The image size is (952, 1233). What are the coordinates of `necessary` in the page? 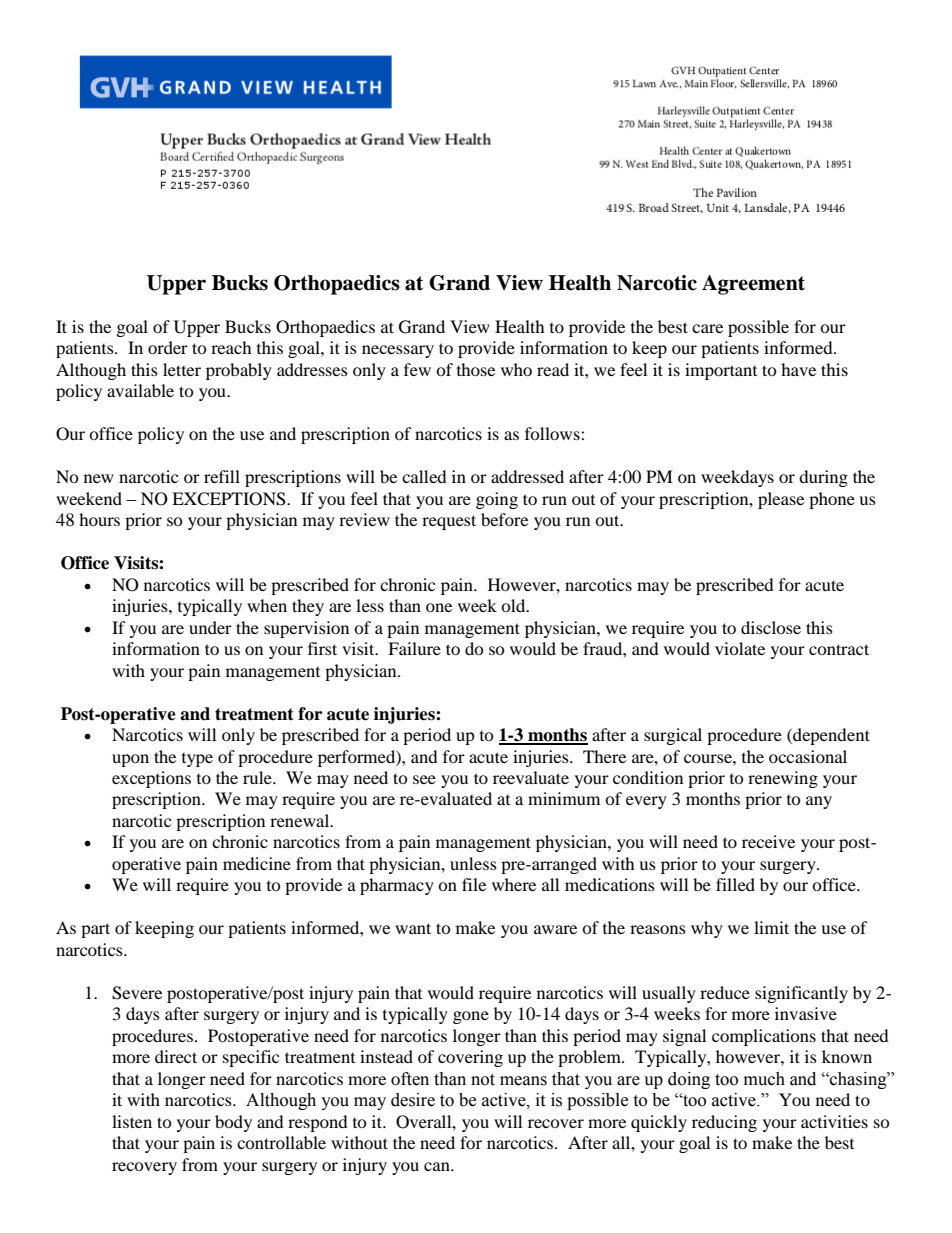 It's located at (398, 351).
